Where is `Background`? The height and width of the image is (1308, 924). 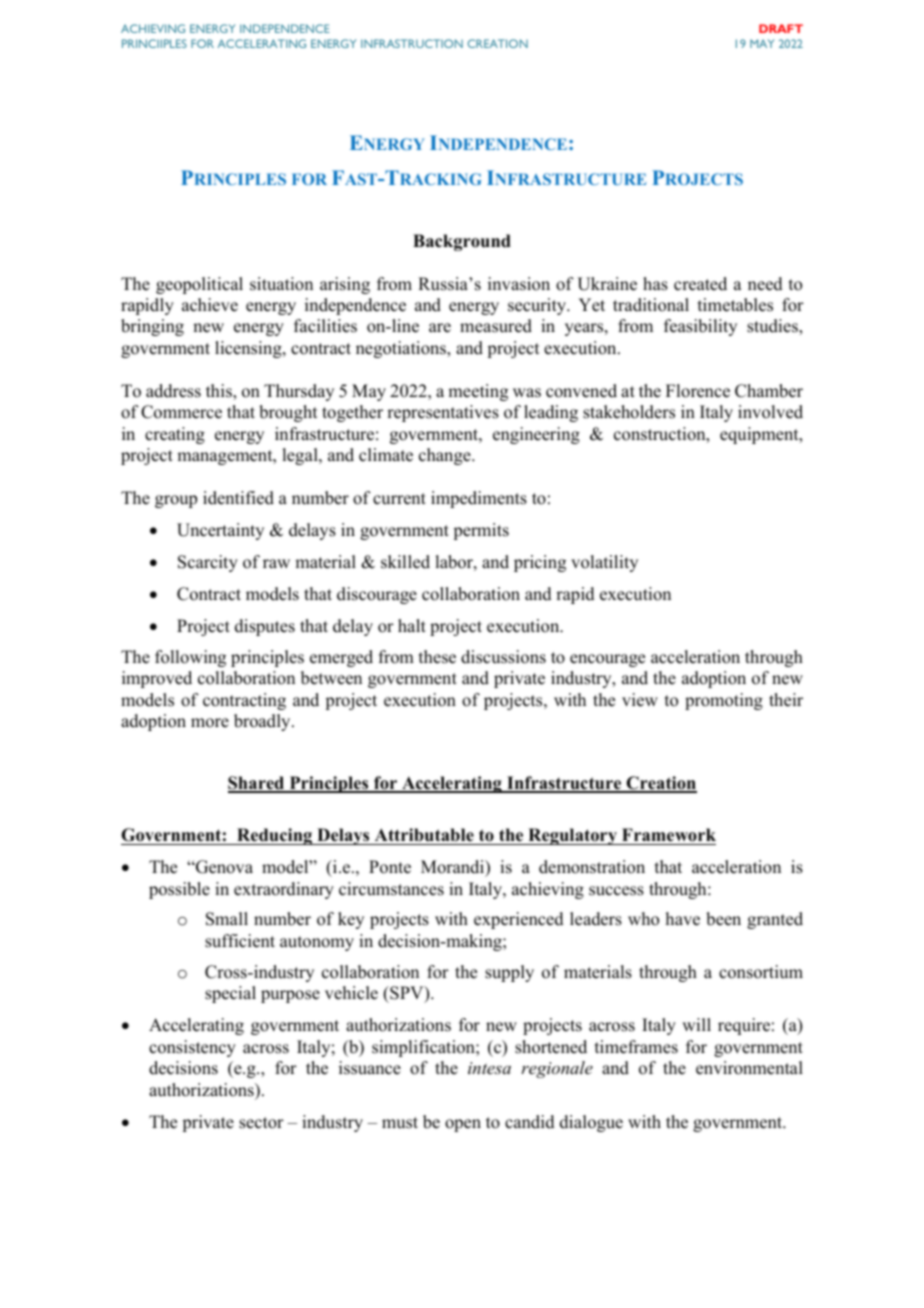 Background is located at coordinates (462, 242).
